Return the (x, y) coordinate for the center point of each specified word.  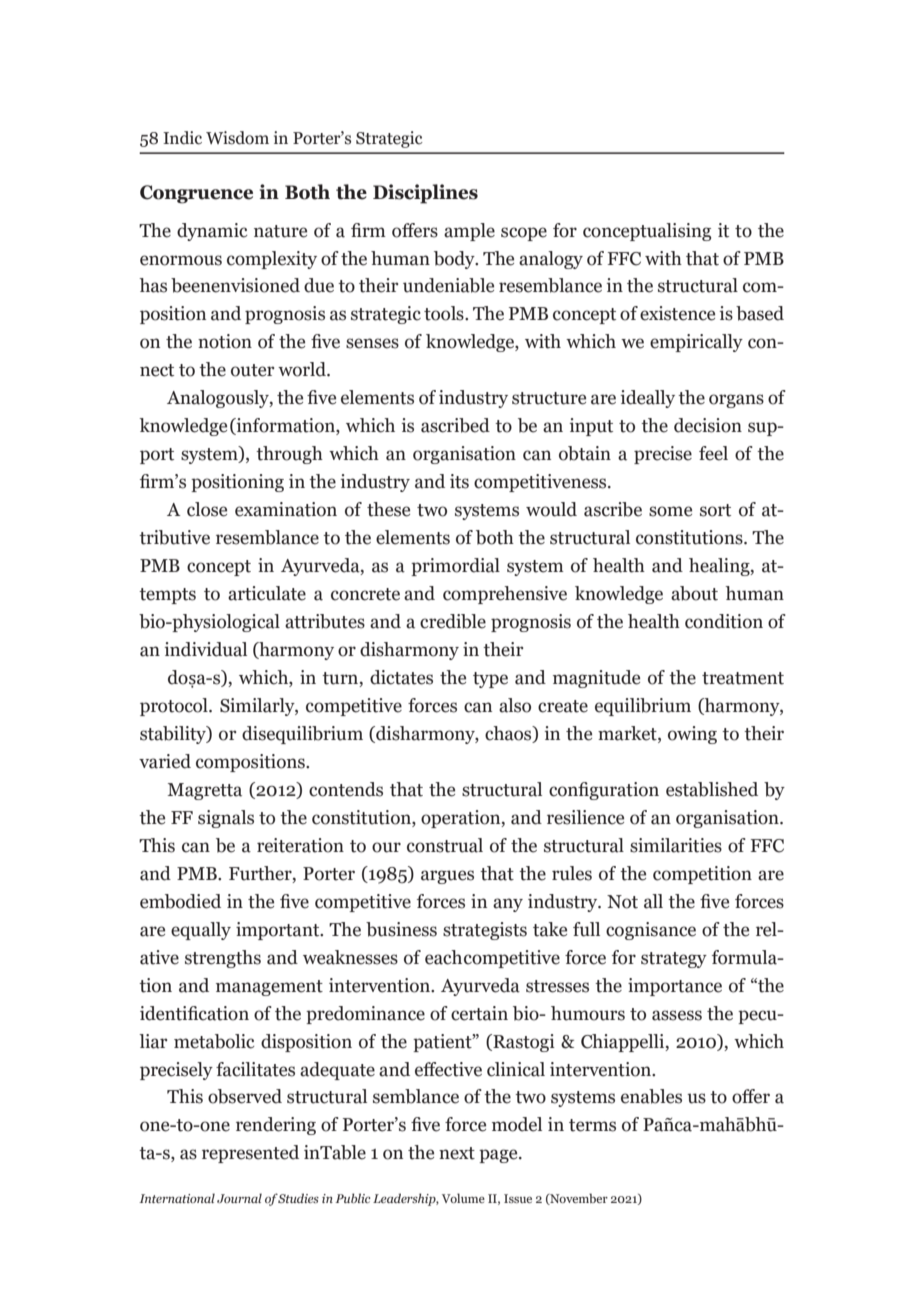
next (457, 1153)
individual (206, 649)
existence (677, 313)
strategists (485, 931)
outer (253, 370)
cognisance (651, 931)
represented (250, 1154)
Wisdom (237, 138)
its (459, 481)
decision (708, 425)
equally (201, 931)
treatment (743, 678)
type (490, 680)
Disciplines (425, 194)
